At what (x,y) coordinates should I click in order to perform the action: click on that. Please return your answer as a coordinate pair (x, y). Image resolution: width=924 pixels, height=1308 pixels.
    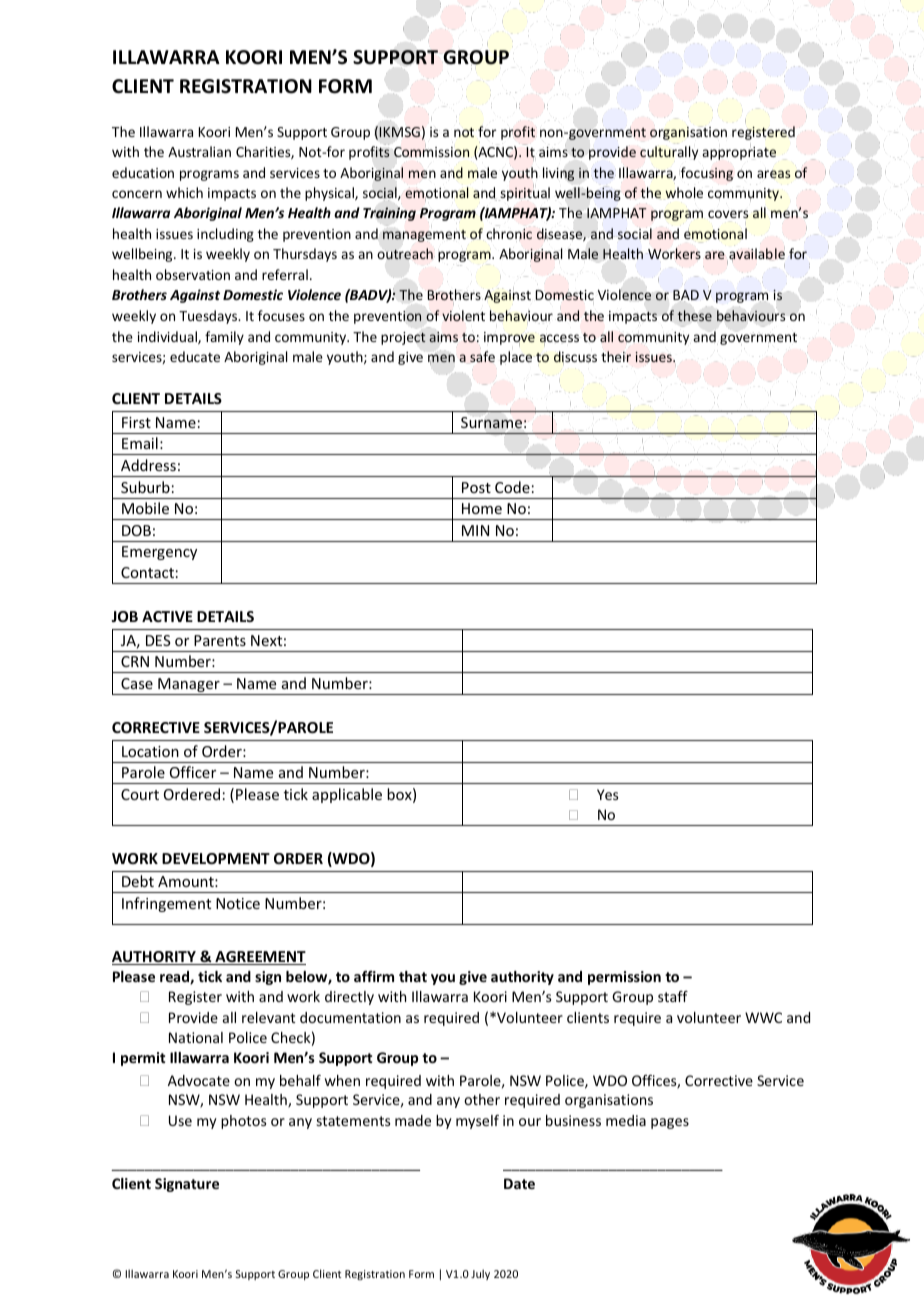
    Looking at the image, I should click on (413, 976).
